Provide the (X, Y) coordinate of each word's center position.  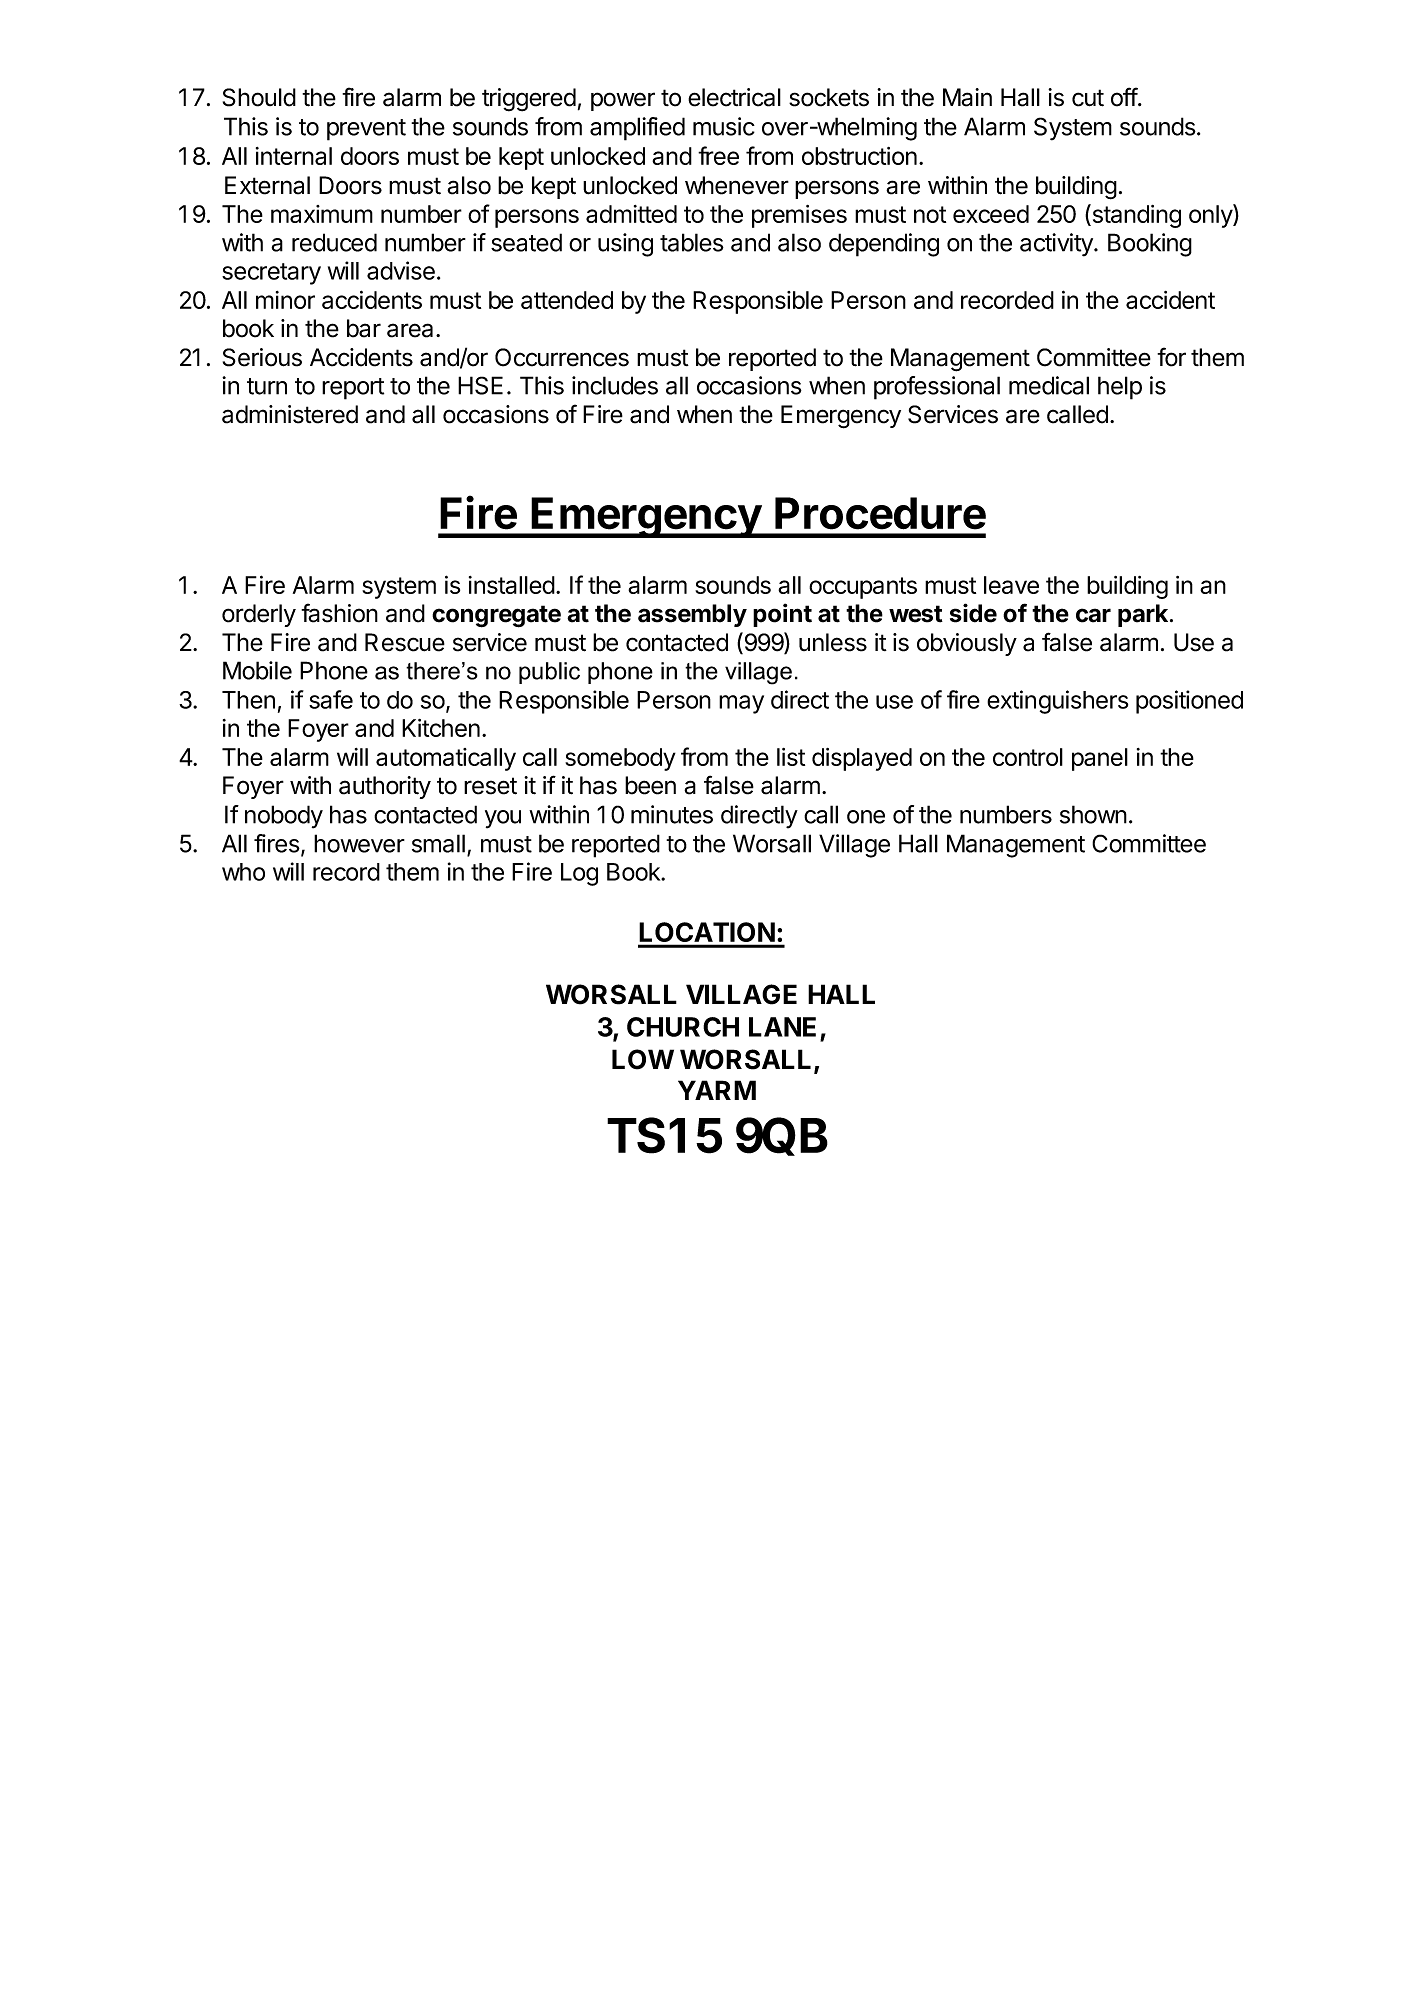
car (1093, 615)
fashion (339, 613)
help (1120, 388)
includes (615, 385)
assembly (692, 615)
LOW (643, 1059)
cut (1088, 98)
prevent (366, 130)
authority (385, 787)
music (724, 126)
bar (364, 328)
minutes (672, 814)
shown (1093, 814)
